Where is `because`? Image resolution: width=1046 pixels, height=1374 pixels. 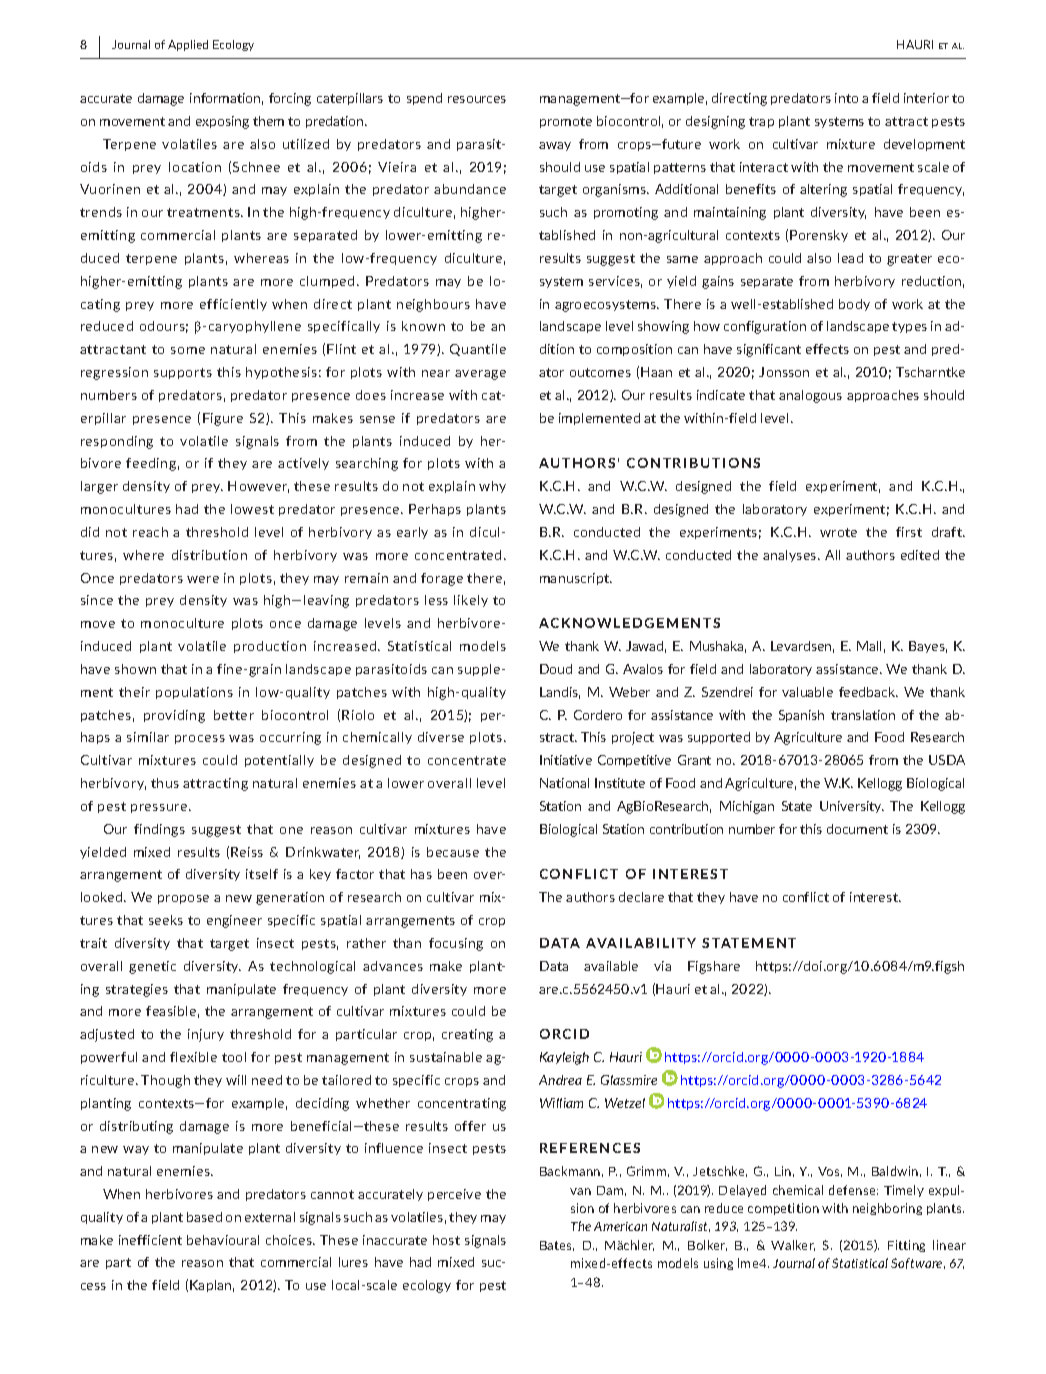 because is located at coordinates (453, 852).
